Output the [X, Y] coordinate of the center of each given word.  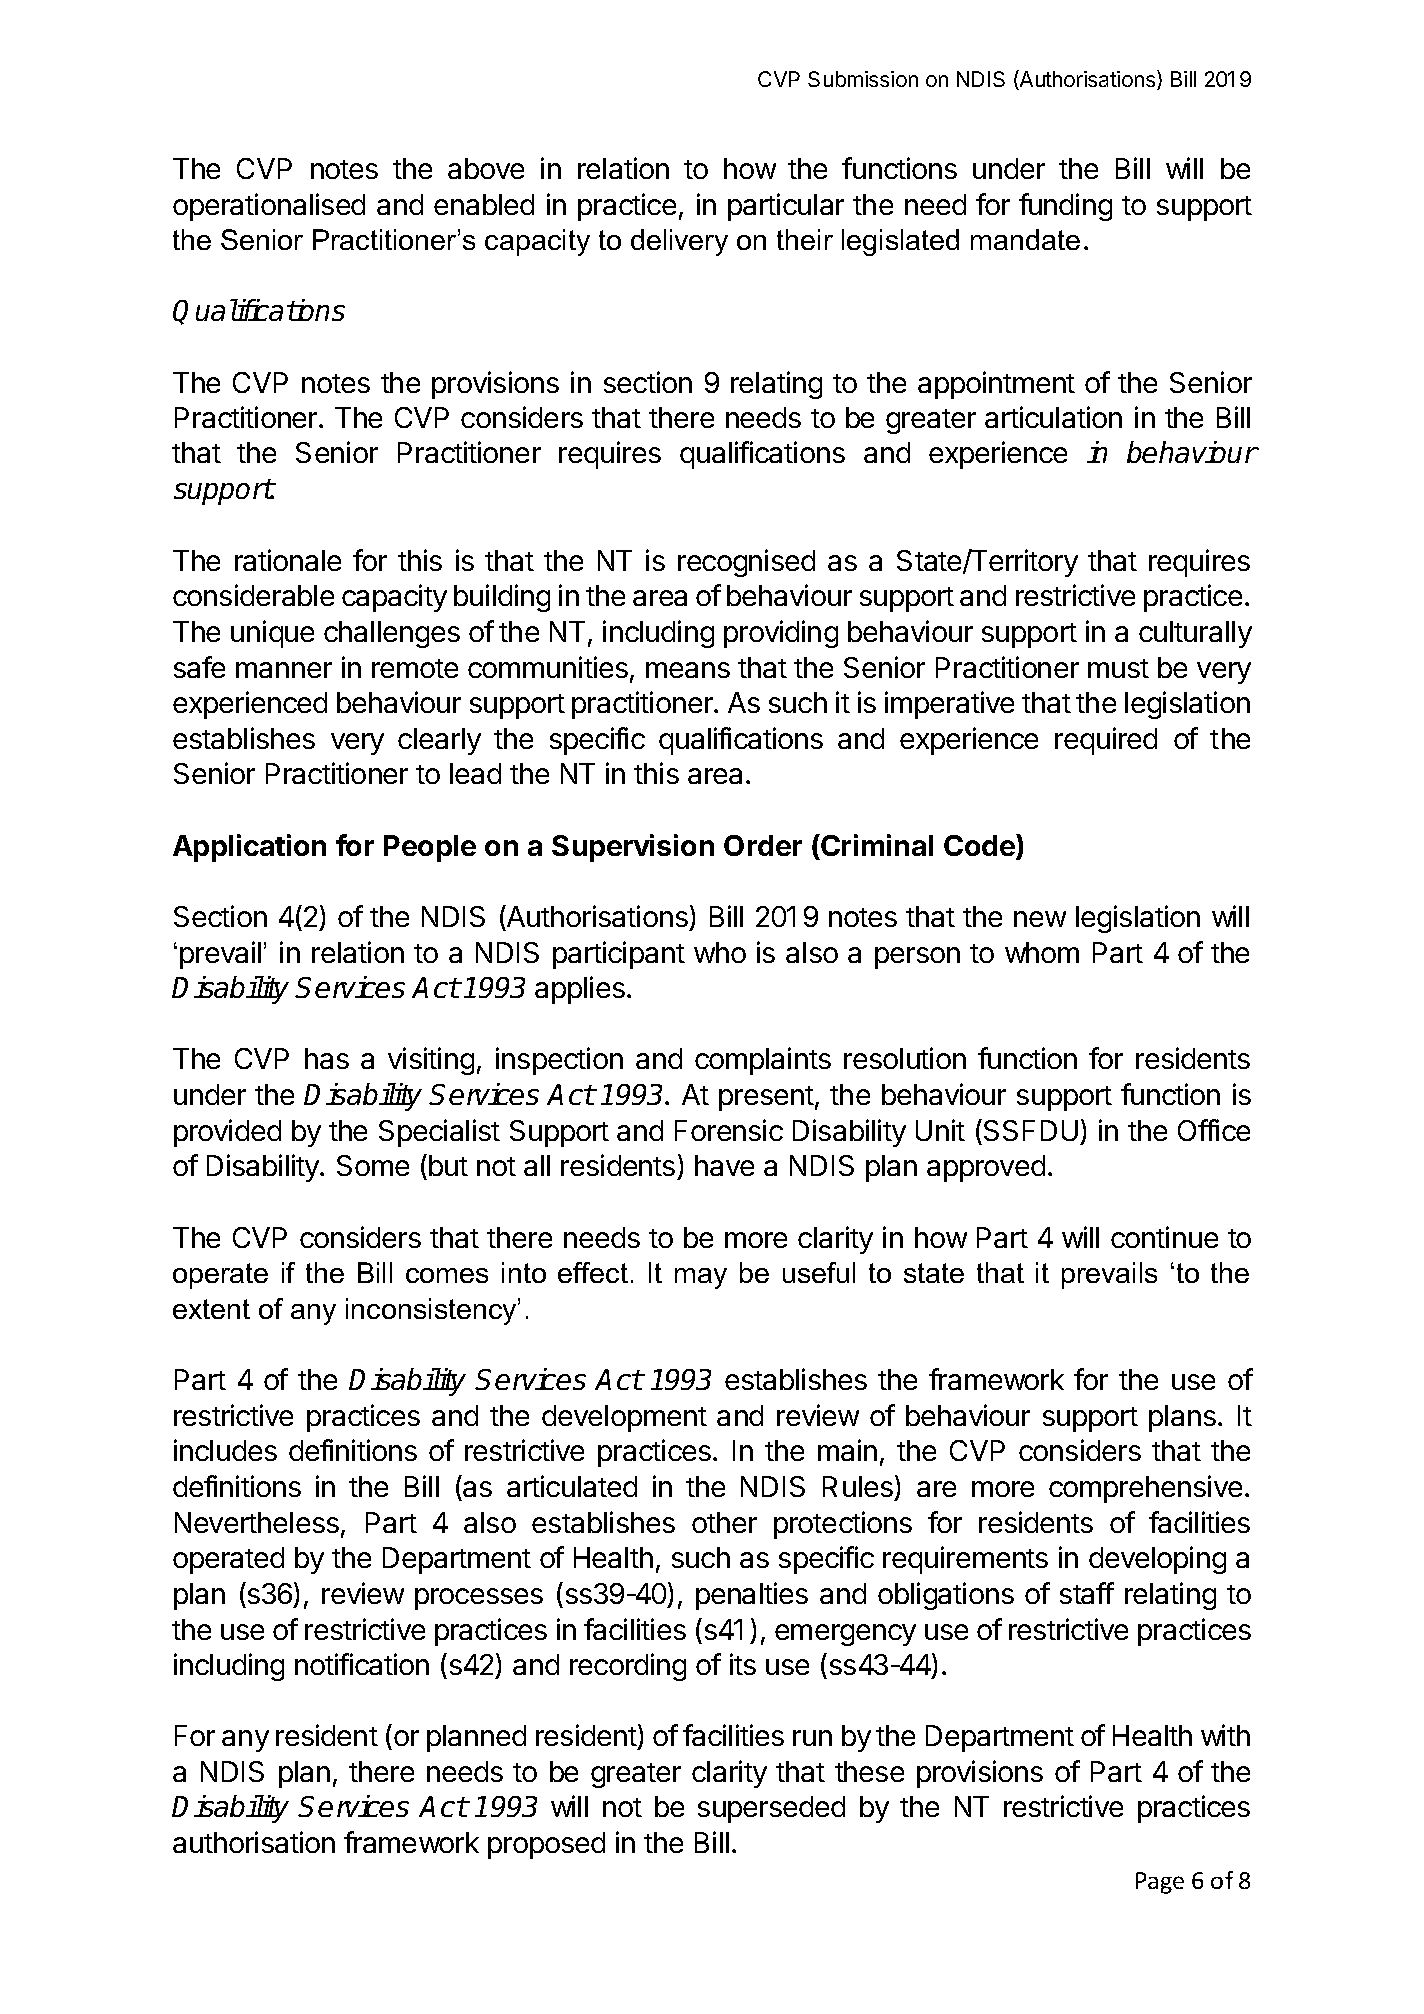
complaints [763, 1061]
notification [362, 1664]
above [486, 168]
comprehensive [1145, 1489]
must [1118, 668]
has [327, 1058]
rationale [288, 560]
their [805, 239]
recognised [746, 563]
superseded [771, 1809]
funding [1065, 207]
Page [1160, 1883]
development [624, 1418]
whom [1042, 952]
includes [225, 1450]
